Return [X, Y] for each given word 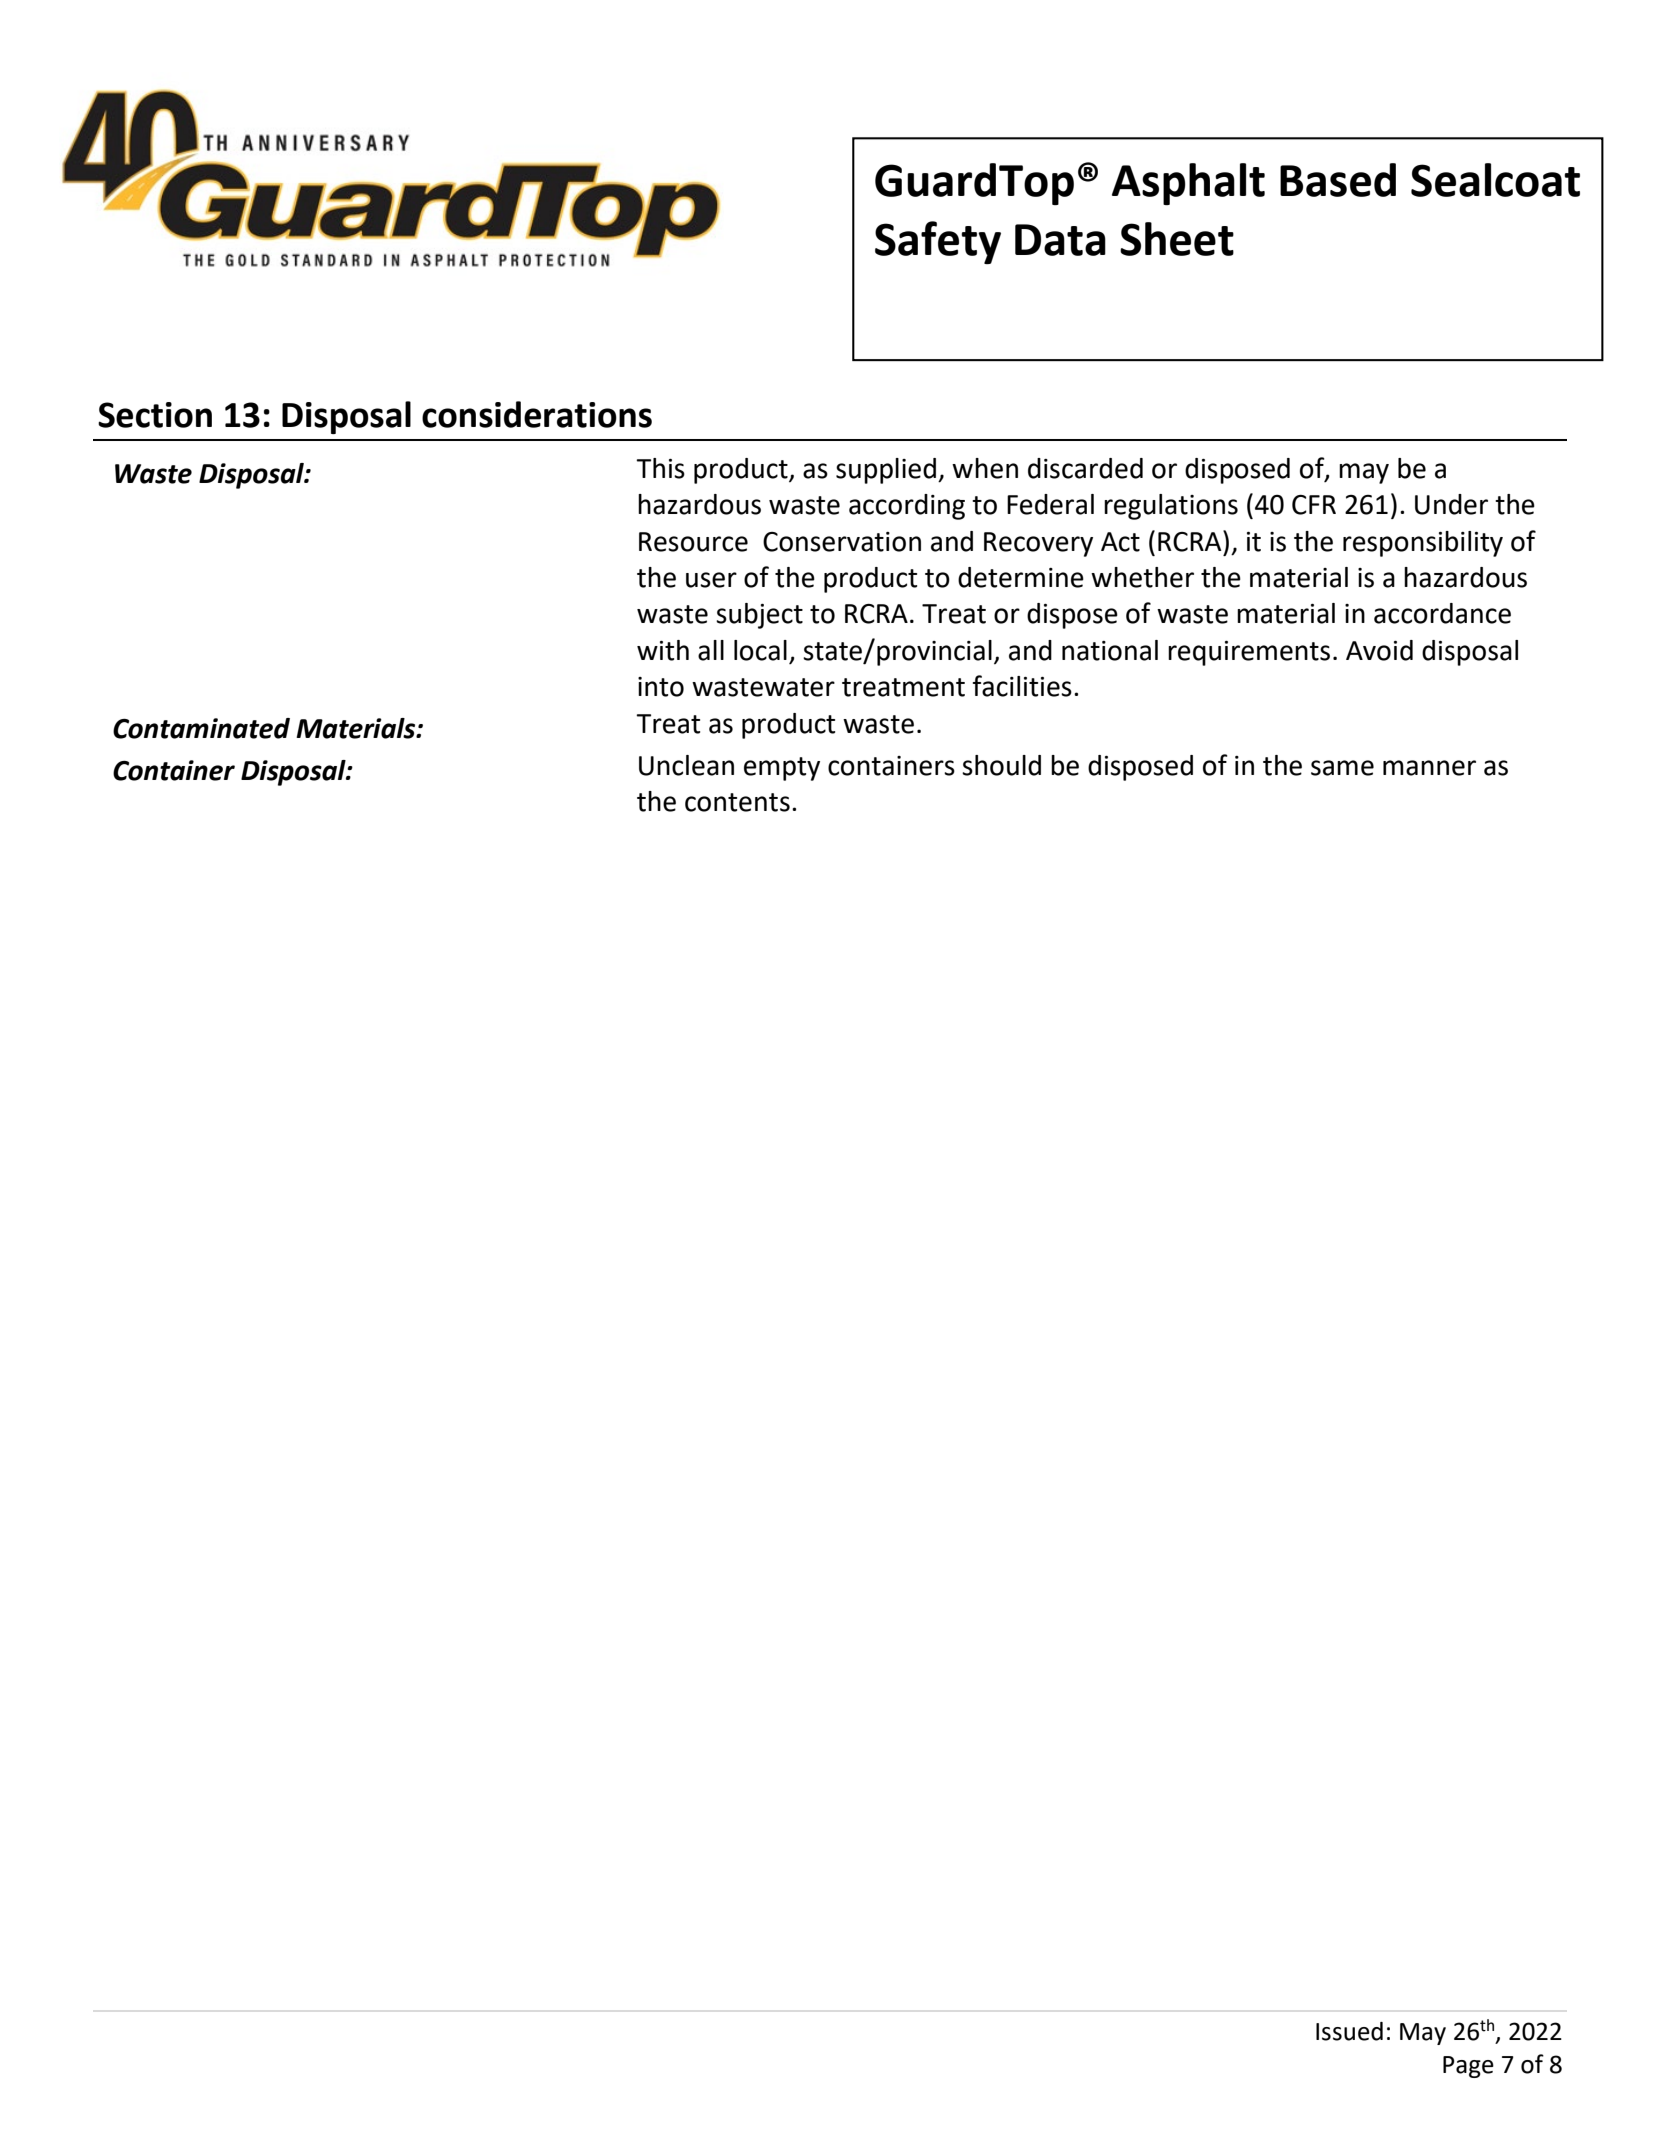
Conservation [842, 542]
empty [782, 769]
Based [1338, 180]
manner [1429, 768]
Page [1468, 2067]
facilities [1022, 686]
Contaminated [201, 728]
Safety [938, 242]
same [1342, 768]
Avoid [1379, 650]
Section [155, 415]
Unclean [686, 765]
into [661, 687]
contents [737, 802]
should [1001, 765]
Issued [1349, 2031]
